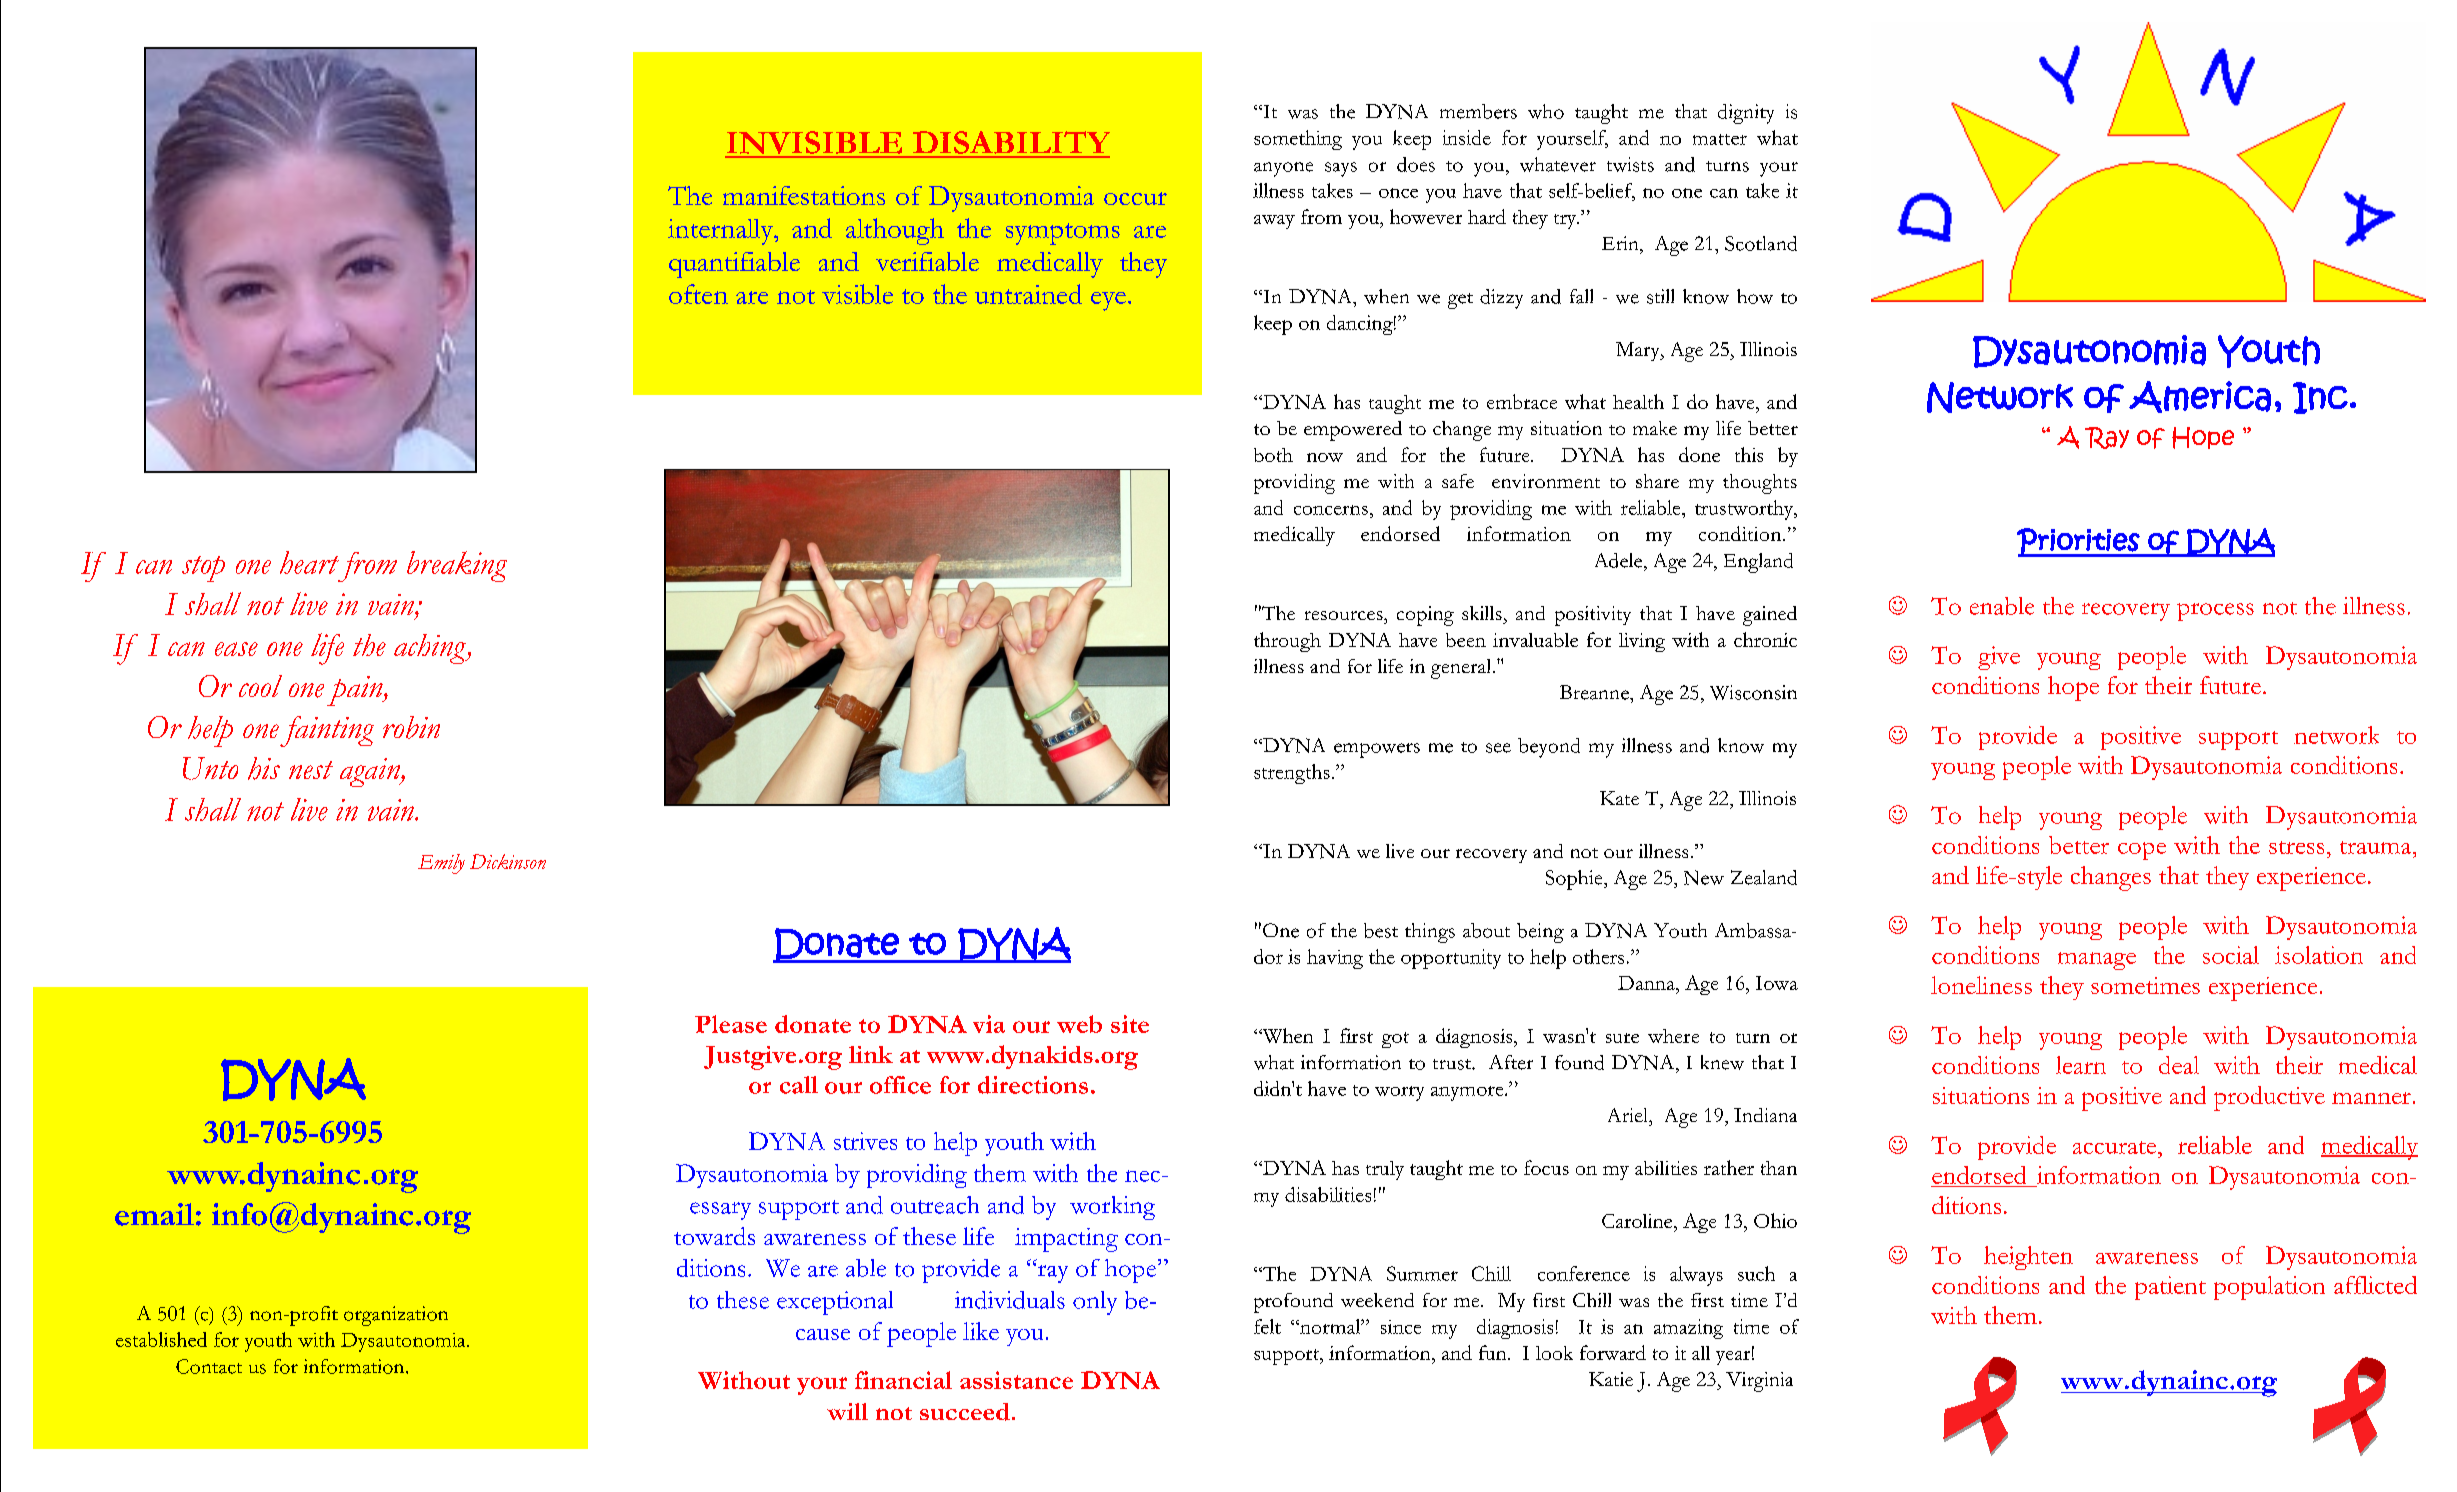 Image resolution: width=2457 pixels, height=1492 pixels. Describe the element at coordinates (1267, 1326) in the screenshot. I see `felt` at that location.
